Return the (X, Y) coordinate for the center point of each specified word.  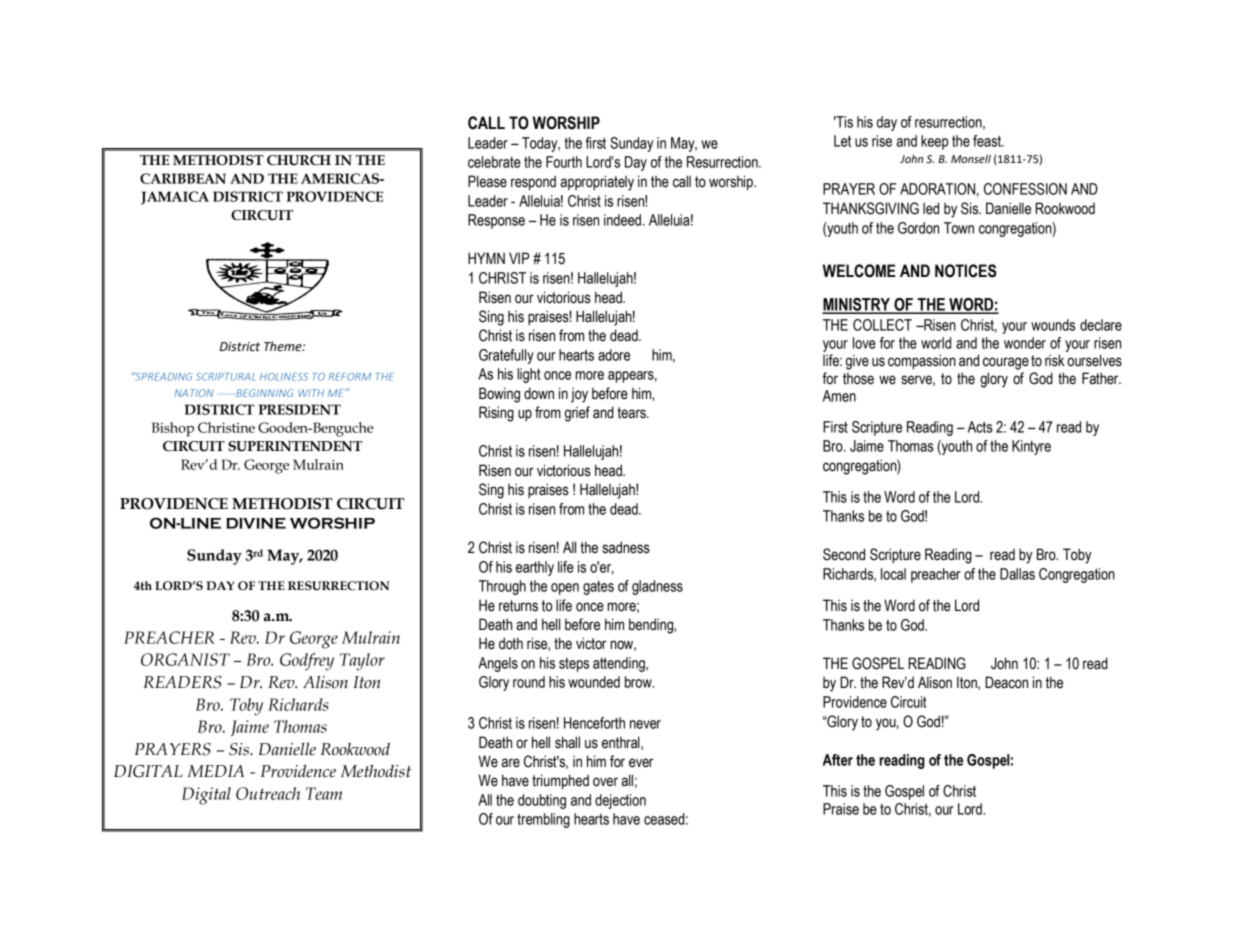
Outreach (268, 793)
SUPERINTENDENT (295, 446)
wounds (1053, 325)
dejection (620, 801)
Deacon (1006, 682)
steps (574, 665)
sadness (626, 547)
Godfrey (307, 662)
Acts (980, 427)
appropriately (597, 183)
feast (988, 141)
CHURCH (299, 160)
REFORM (350, 377)
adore (614, 355)
